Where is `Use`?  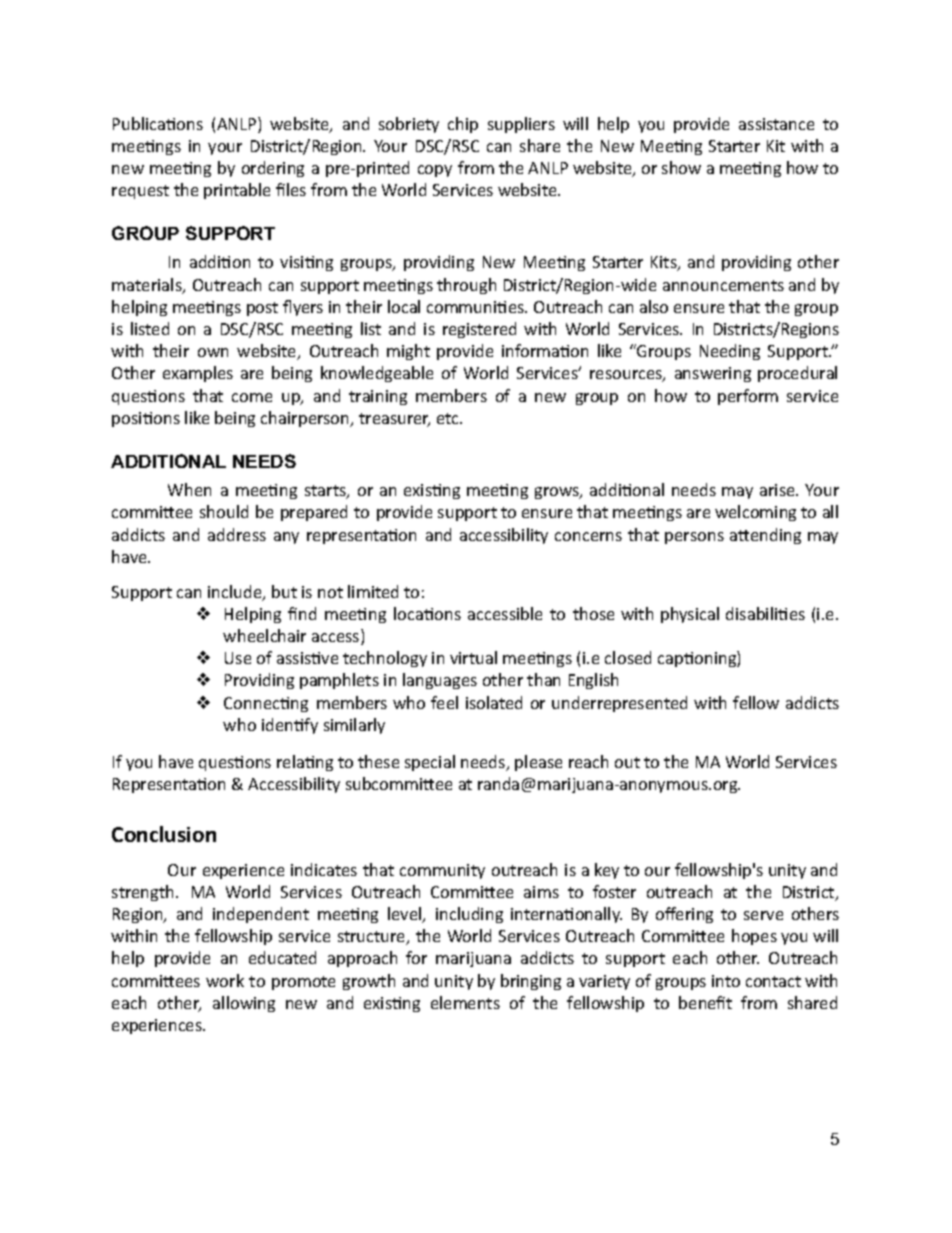 Use is located at coordinates (238, 658).
